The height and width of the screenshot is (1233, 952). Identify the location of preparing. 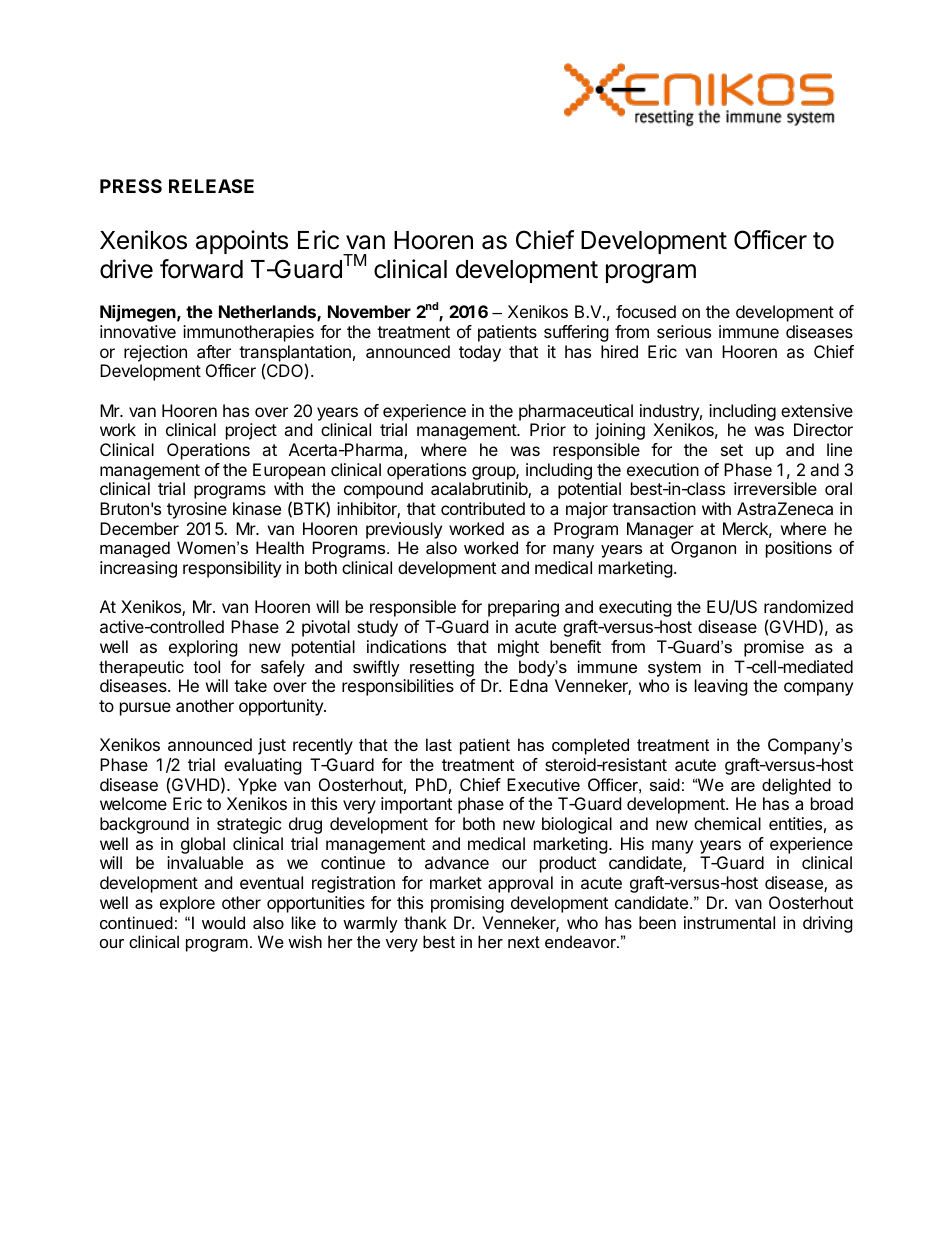
(523, 608).
